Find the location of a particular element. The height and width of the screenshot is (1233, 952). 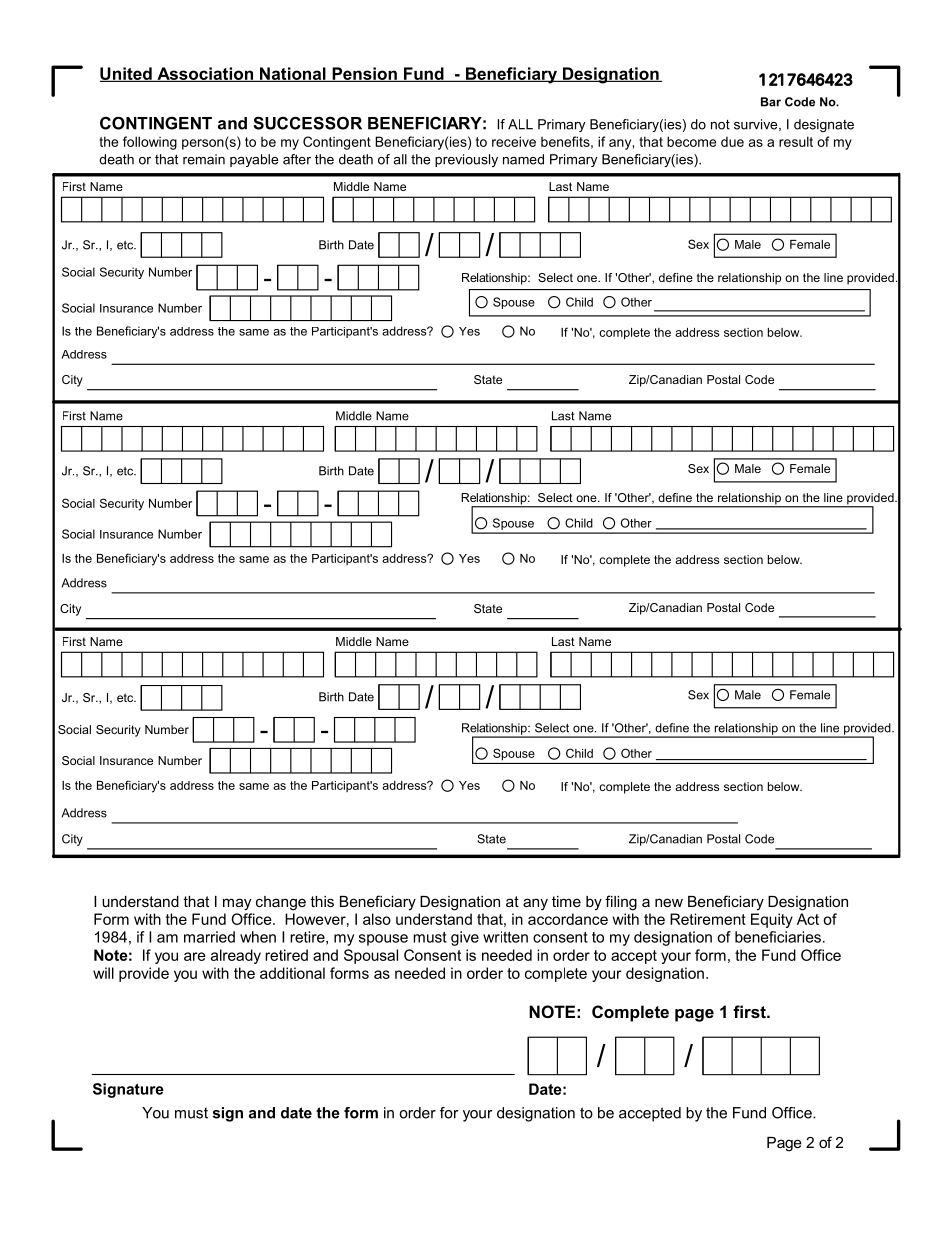

new is located at coordinates (669, 902).
